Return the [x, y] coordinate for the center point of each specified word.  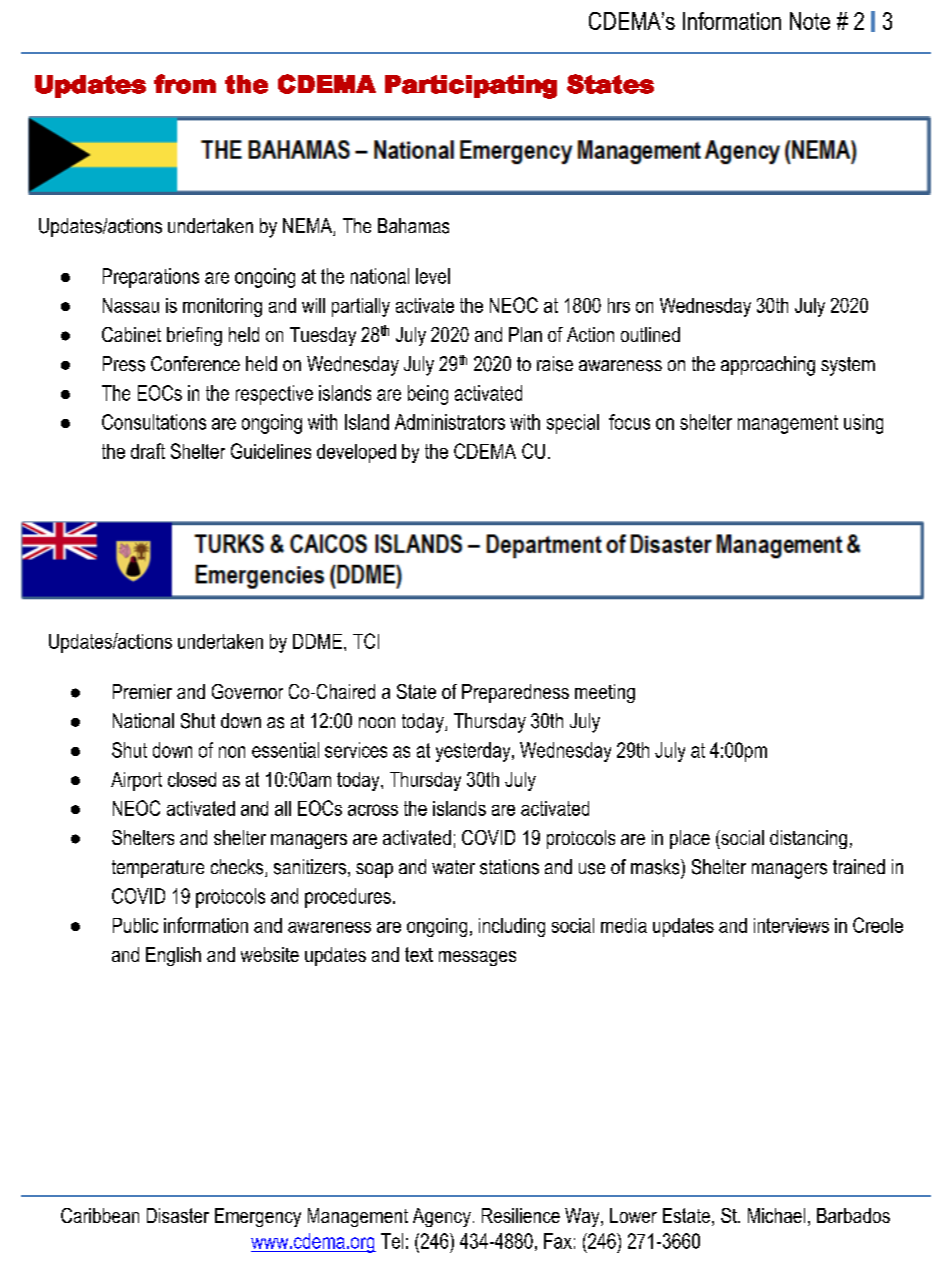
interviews [791, 925]
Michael [776, 1215]
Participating [471, 87]
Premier [142, 691]
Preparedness [515, 693]
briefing [194, 336]
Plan [525, 334]
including [512, 927]
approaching [768, 366]
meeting [605, 693]
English [173, 956]
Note [810, 21]
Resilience [521, 1215]
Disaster [178, 1215]
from [185, 84]
